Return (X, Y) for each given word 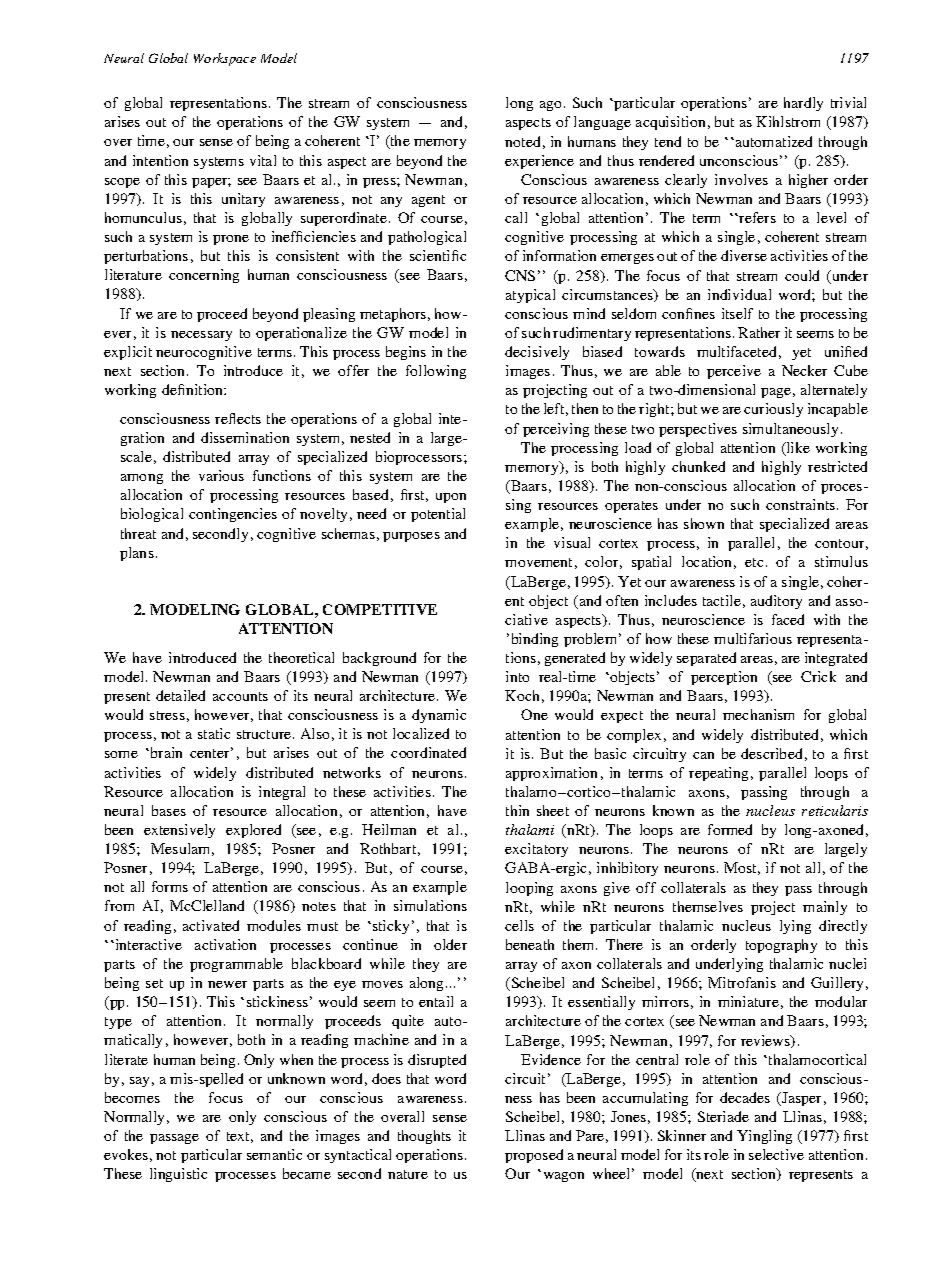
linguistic (178, 1175)
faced (788, 619)
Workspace (225, 59)
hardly (803, 104)
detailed (180, 695)
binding (535, 640)
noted (522, 141)
